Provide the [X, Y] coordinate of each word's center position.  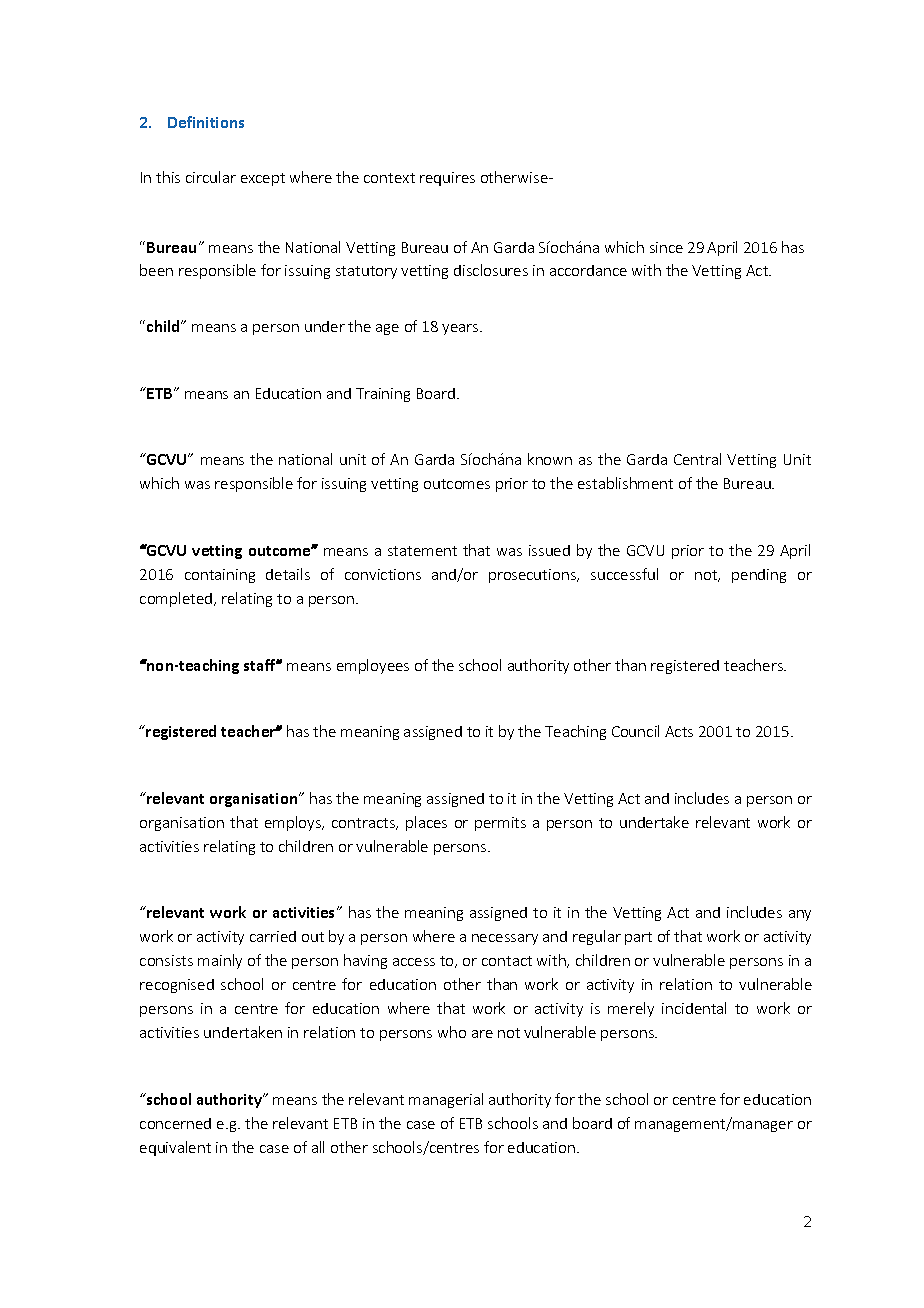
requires [447, 179]
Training [383, 395]
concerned [175, 1123]
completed [176, 599]
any [800, 915]
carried [273, 936]
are [482, 1034]
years [461, 329]
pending [759, 576]
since [666, 247]
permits [500, 824]
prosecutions [533, 576]
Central [697, 459]
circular [211, 177]
